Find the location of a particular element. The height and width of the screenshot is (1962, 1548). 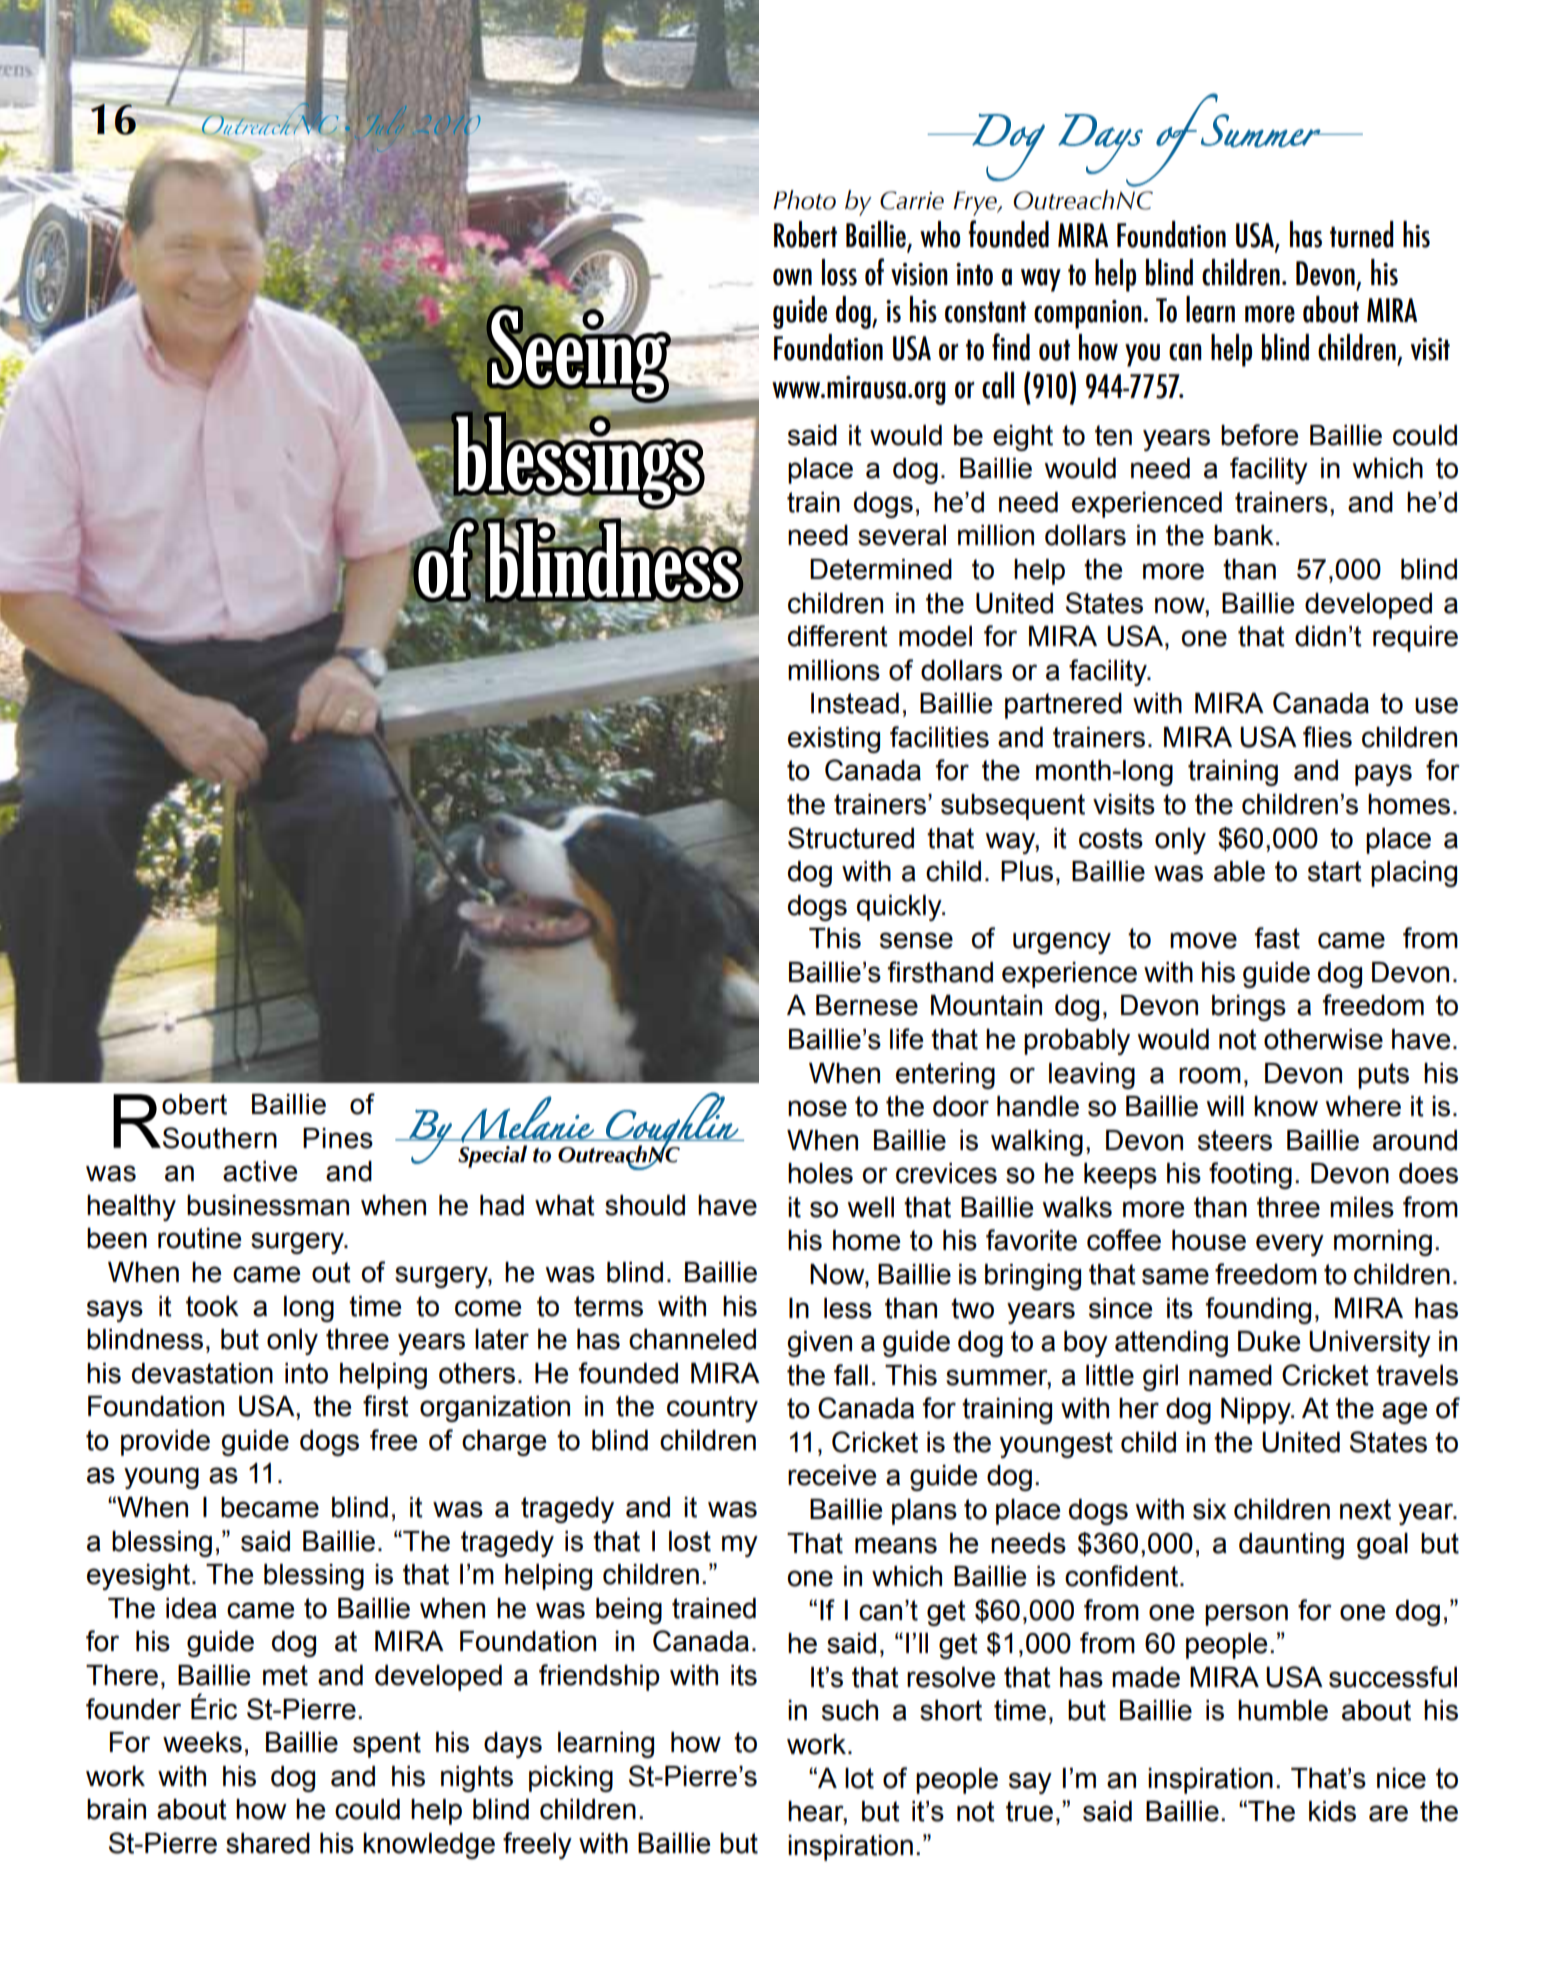

loss is located at coordinates (839, 272).
